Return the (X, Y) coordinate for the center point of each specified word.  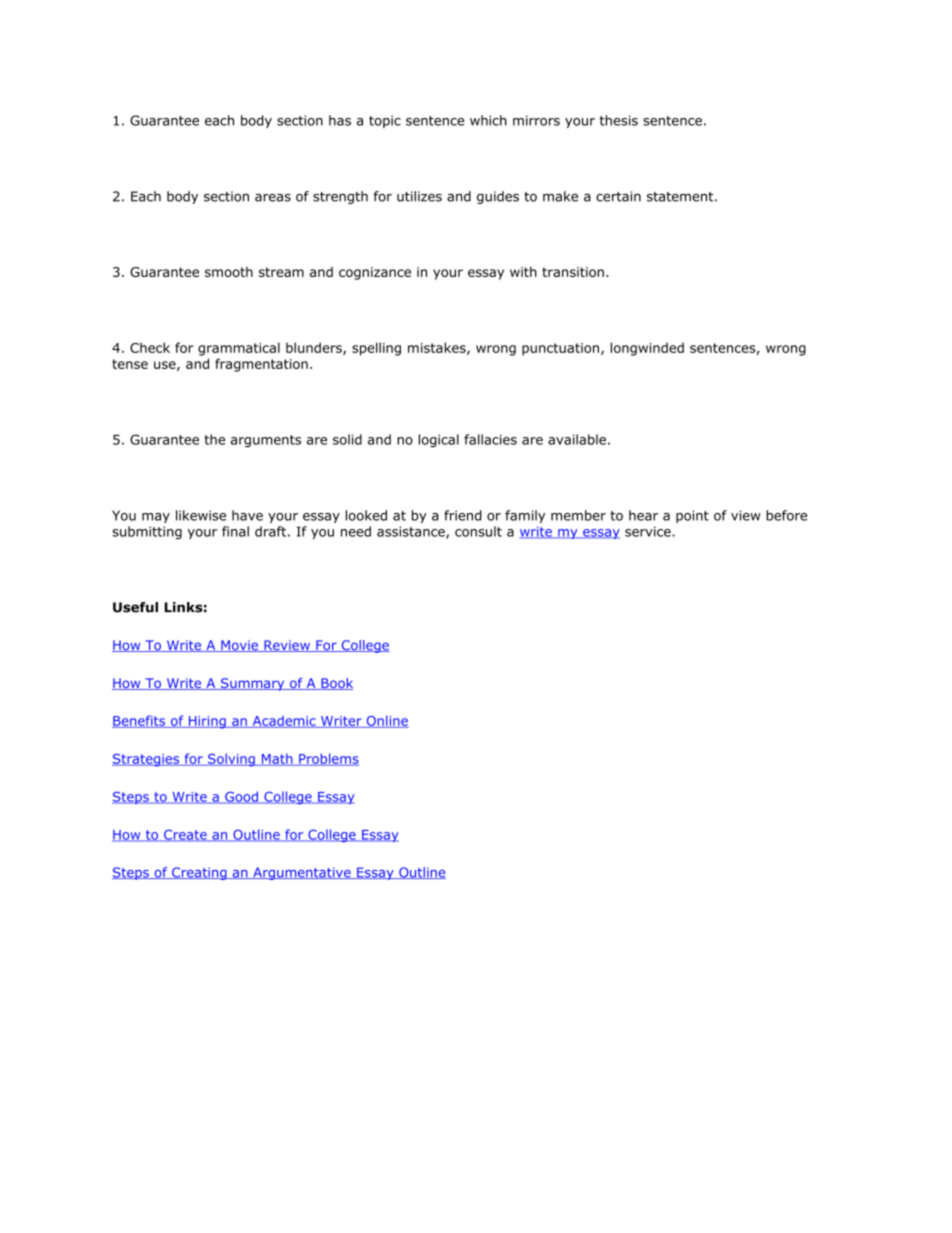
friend (462, 515)
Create (185, 835)
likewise (201, 515)
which (488, 120)
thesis (619, 120)
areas (273, 198)
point (692, 516)
